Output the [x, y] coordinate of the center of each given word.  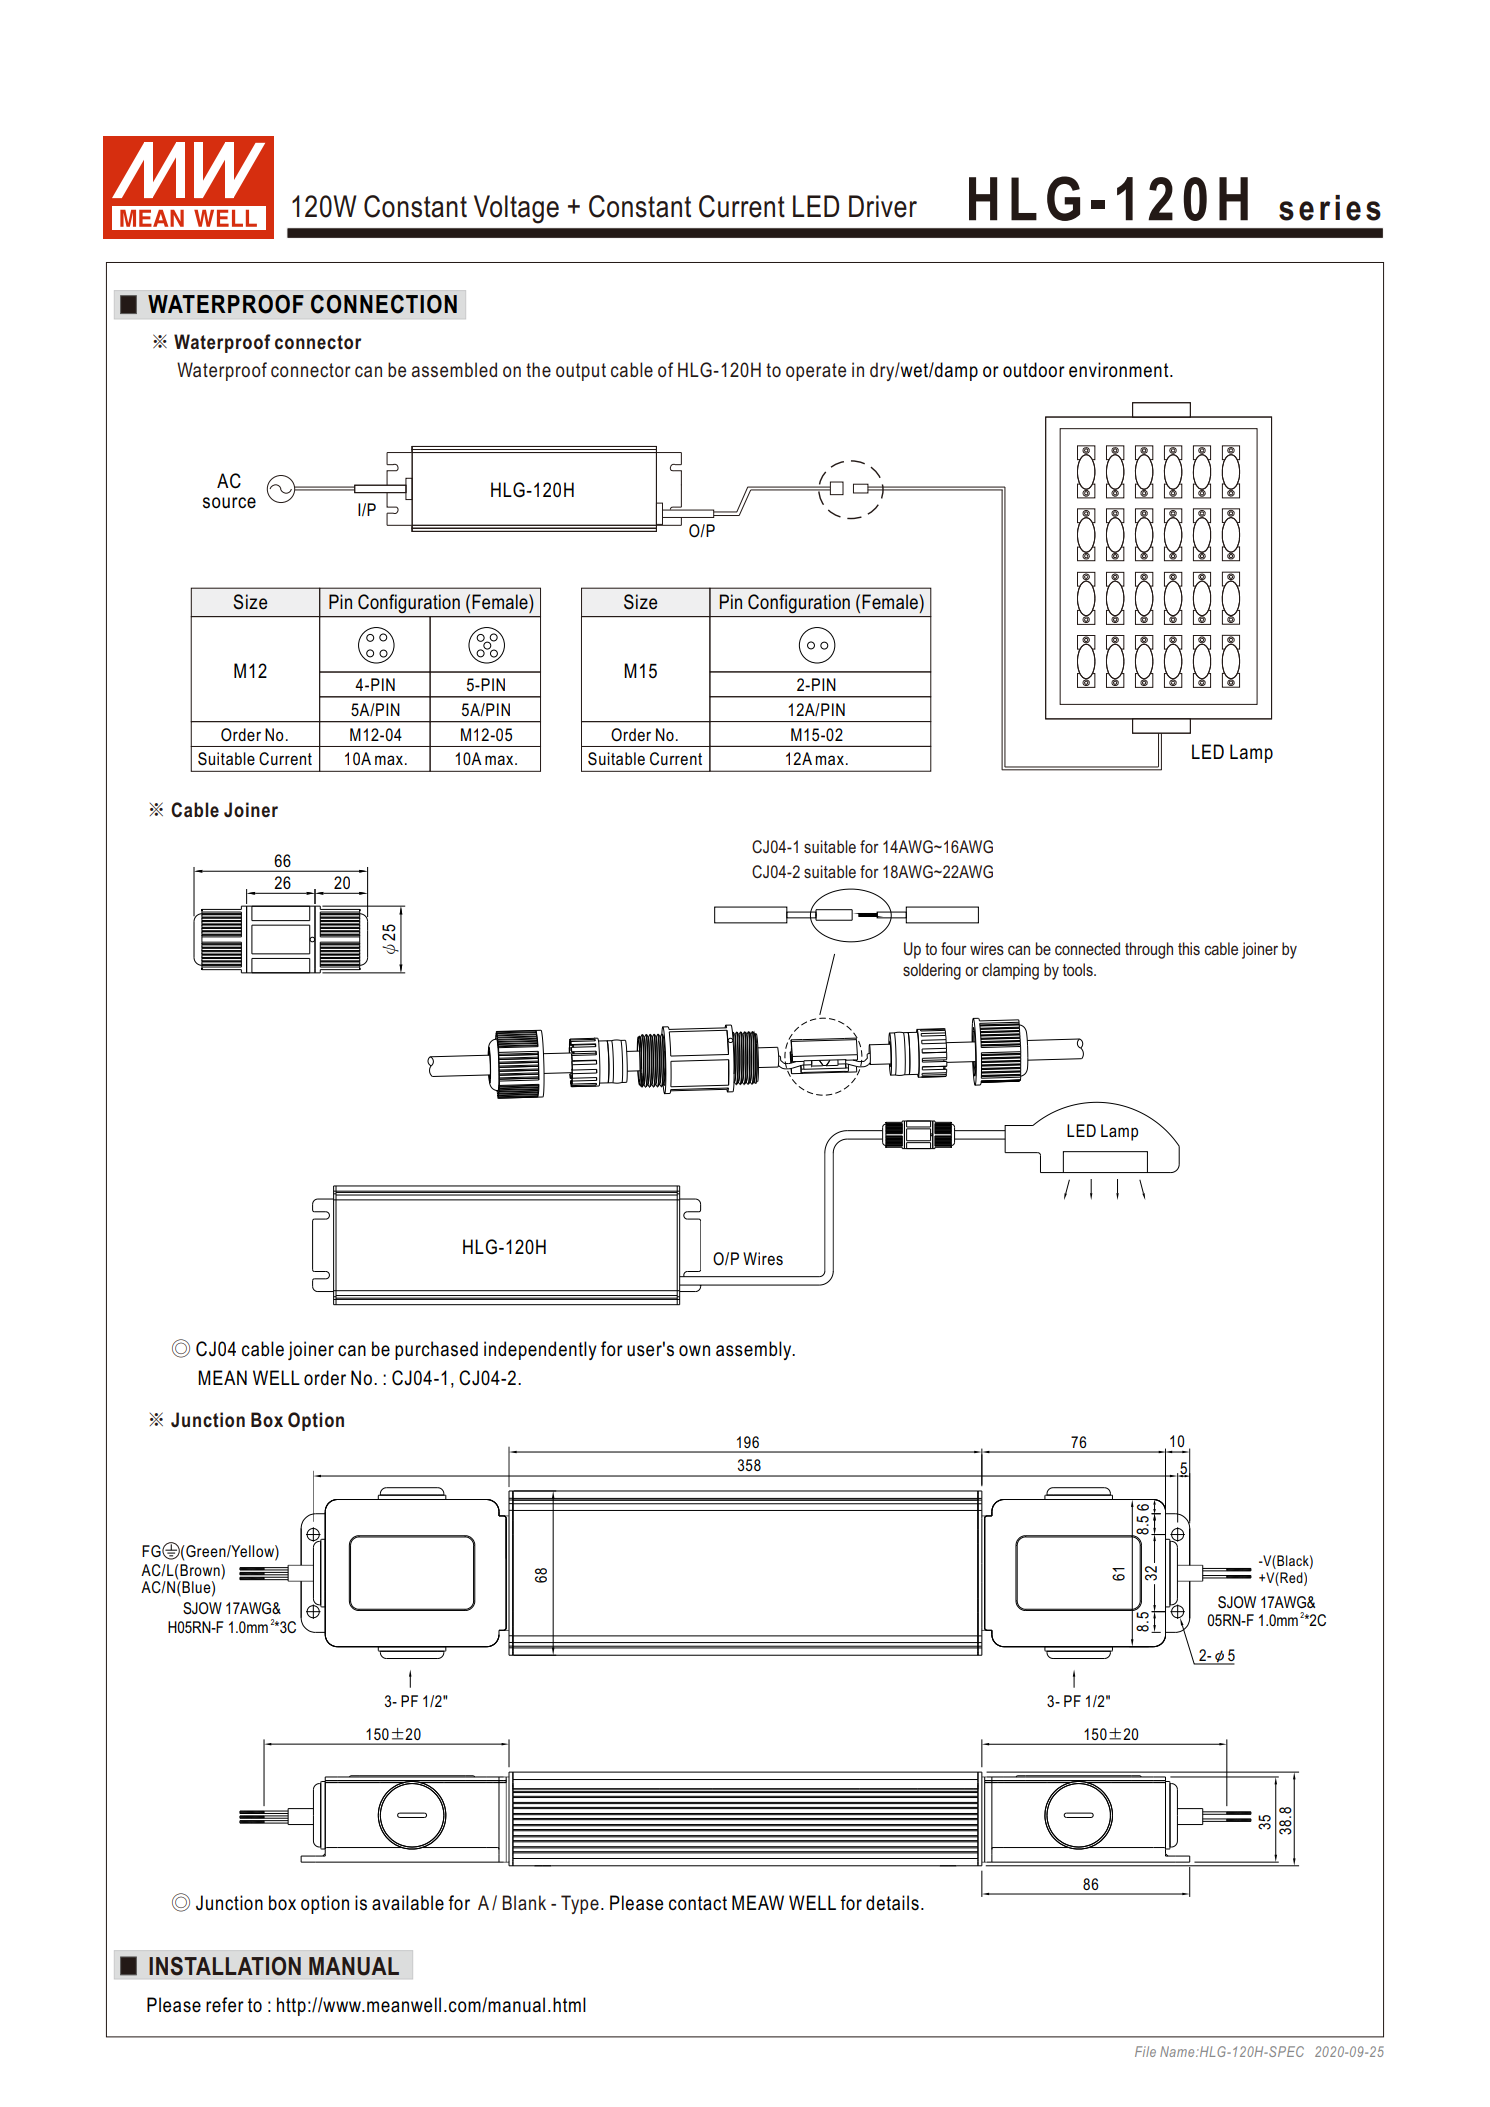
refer [225, 2005]
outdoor [1034, 370]
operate [816, 372]
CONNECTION [384, 304]
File [1145, 2051]
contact [698, 1903]
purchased [436, 1350]
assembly [755, 1350]
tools [1079, 969]
